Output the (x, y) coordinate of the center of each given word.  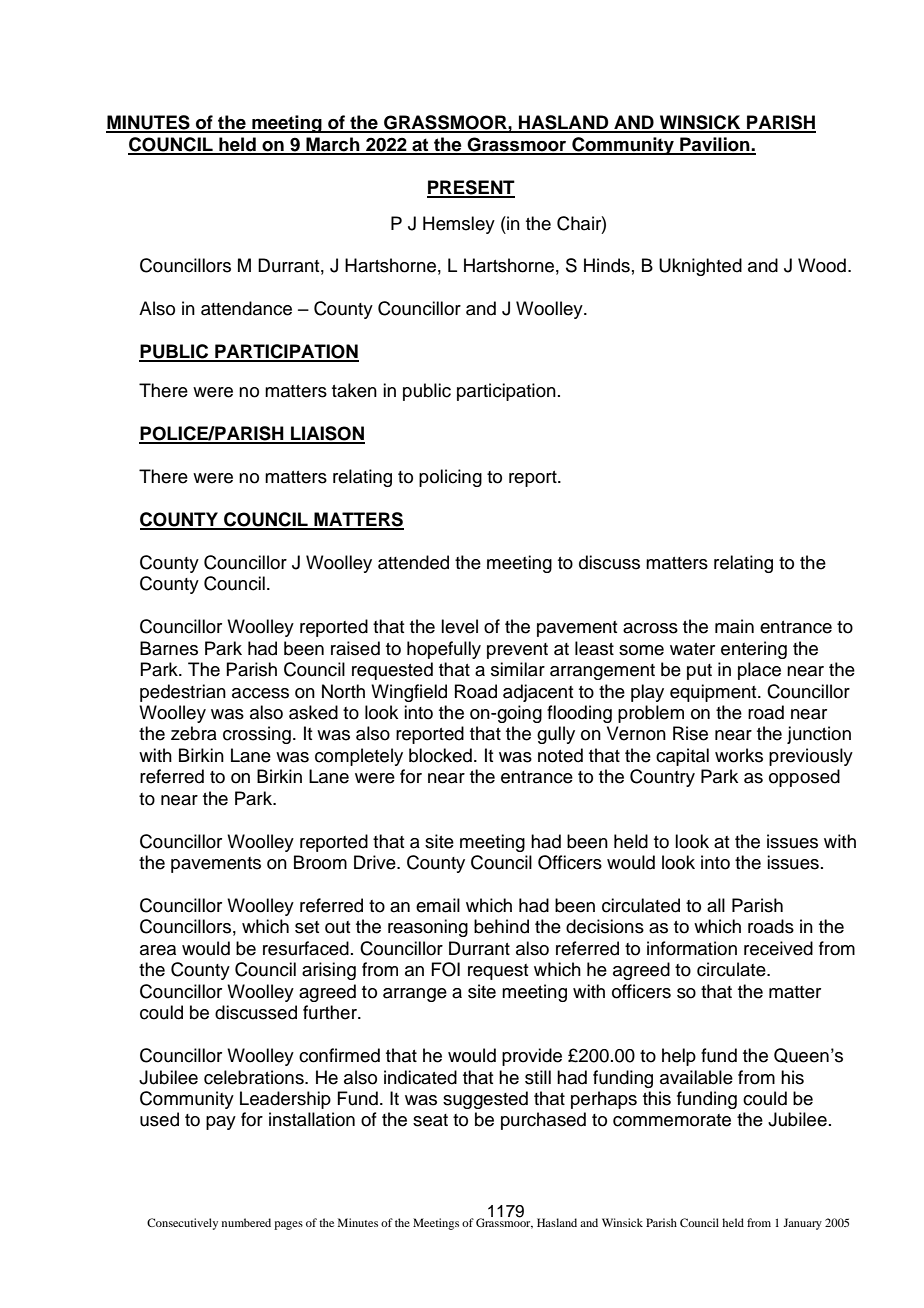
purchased (543, 1121)
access (260, 693)
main (734, 626)
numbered (246, 1222)
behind (501, 926)
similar (518, 669)
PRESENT (471, 188)
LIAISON (327, 434)
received (778, 948)
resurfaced (306, 948)
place (759, 671)
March (333, 145)
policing (450, 478)
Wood (822, 265)
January (802, 1224)
